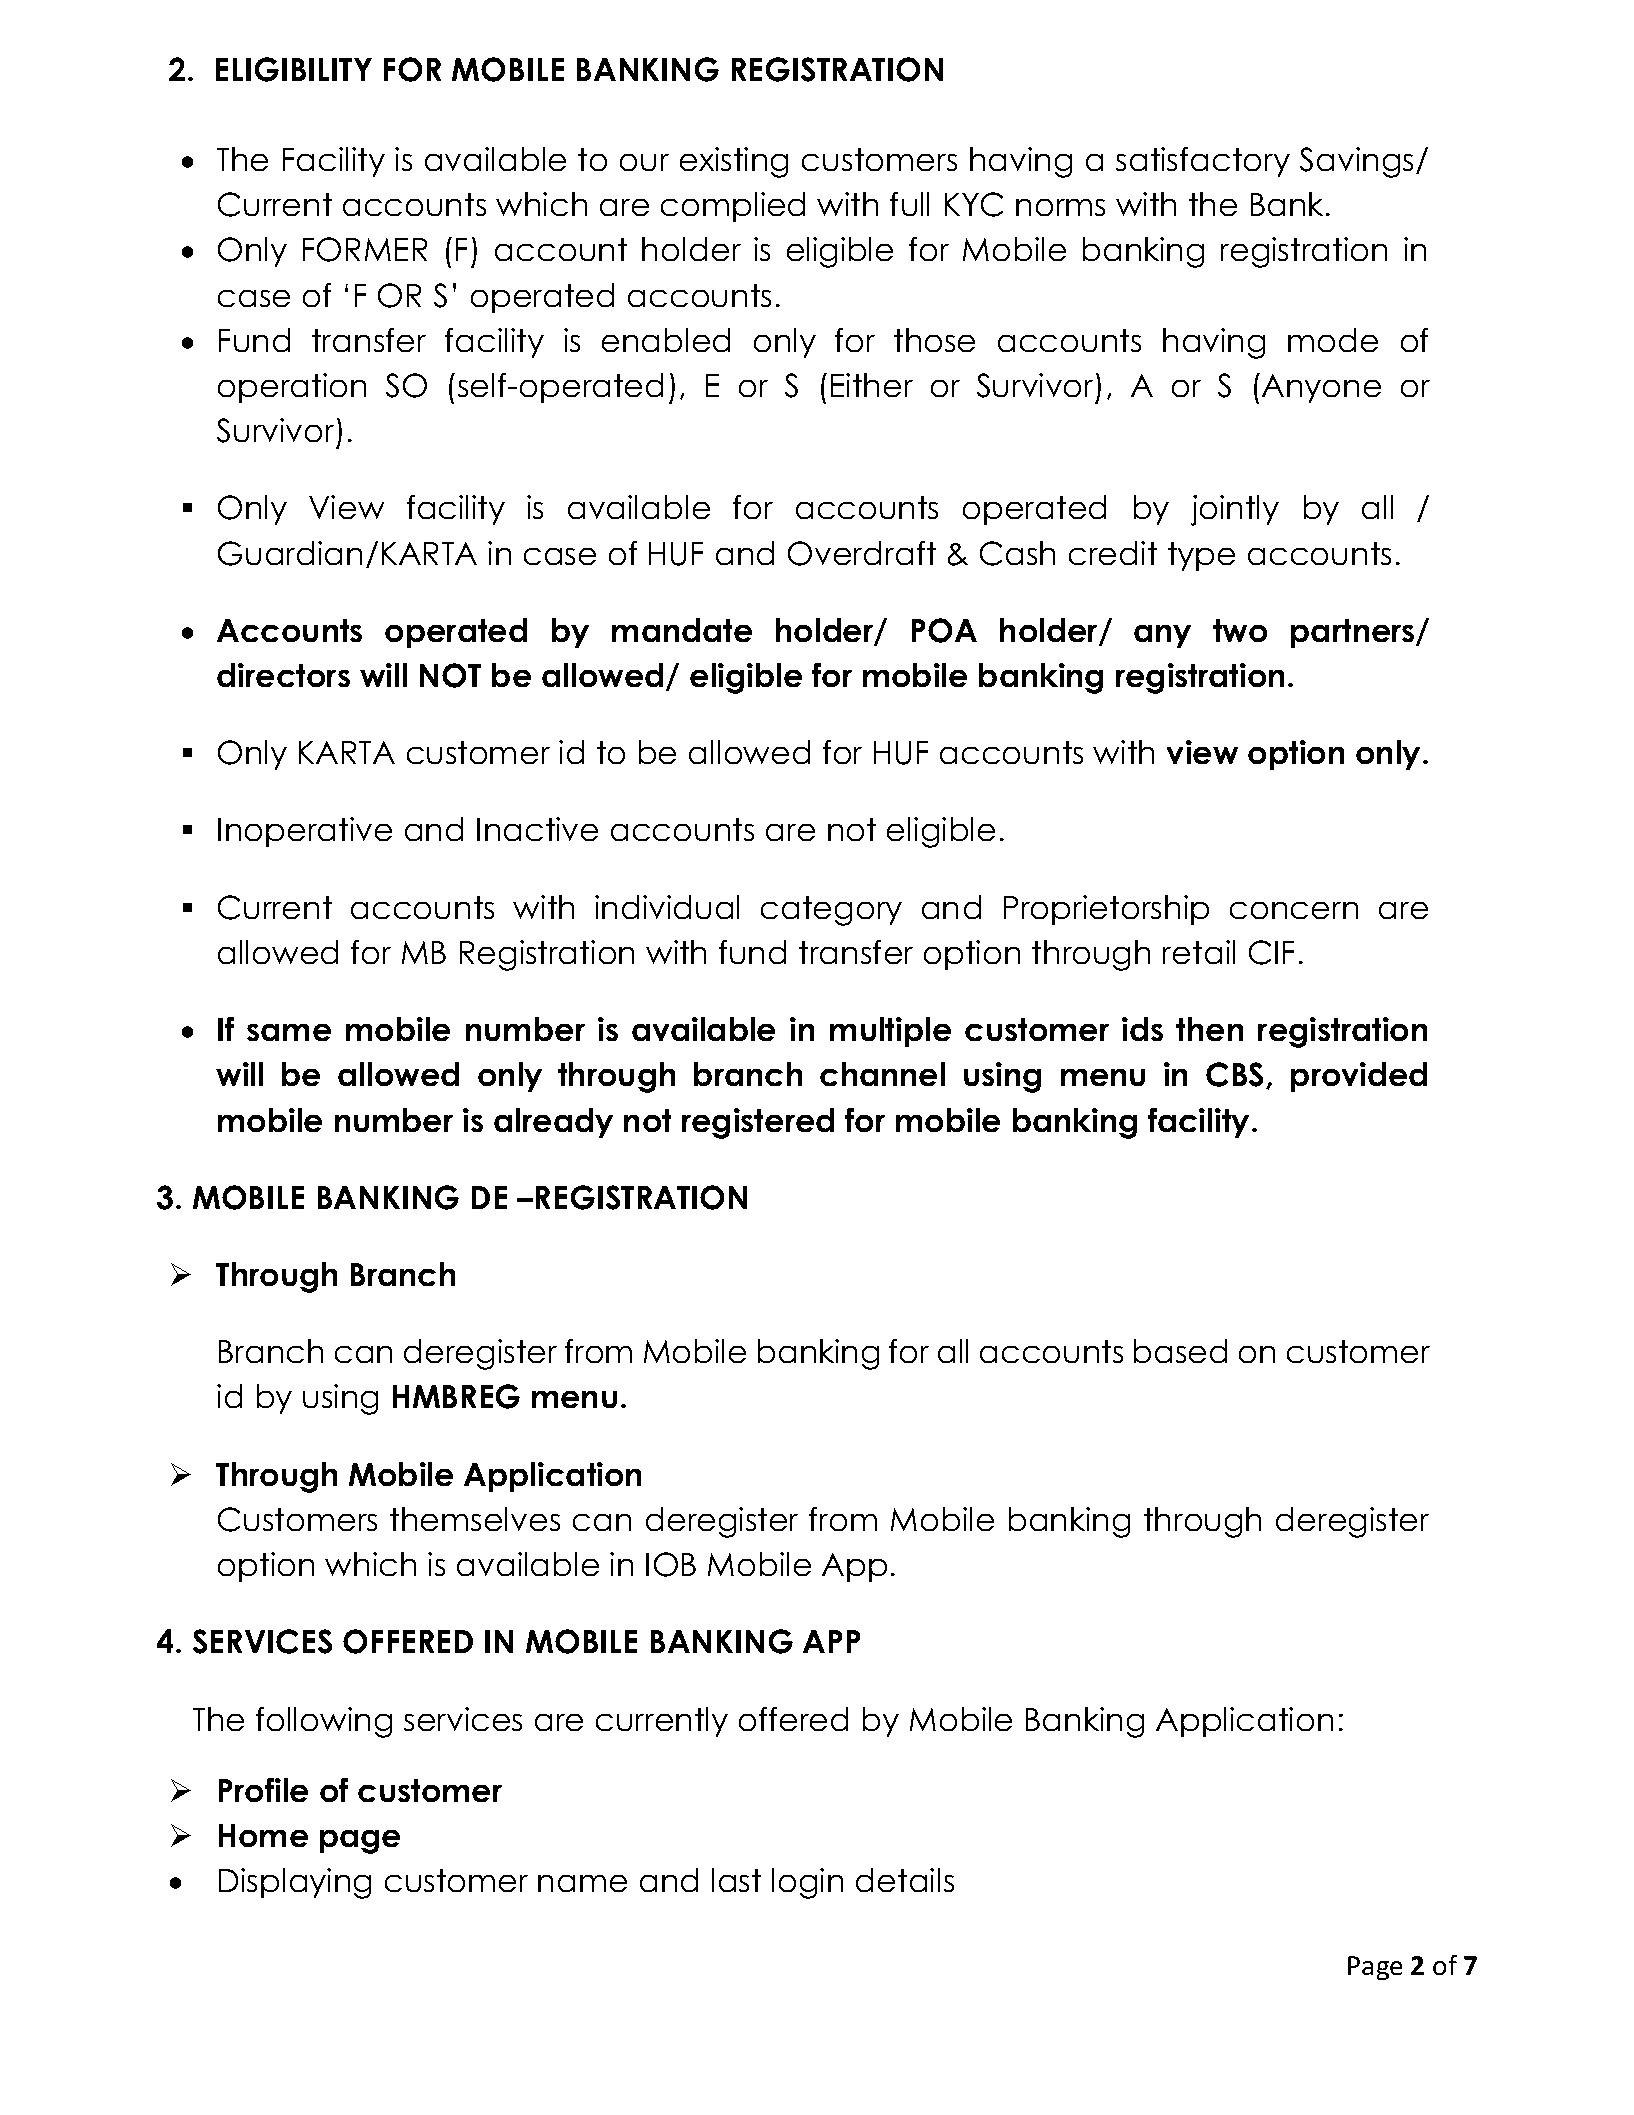 The height and width of the screenshot is (2115, 1634). I want to click on ELIGIBILITY, so click(294, 69).
